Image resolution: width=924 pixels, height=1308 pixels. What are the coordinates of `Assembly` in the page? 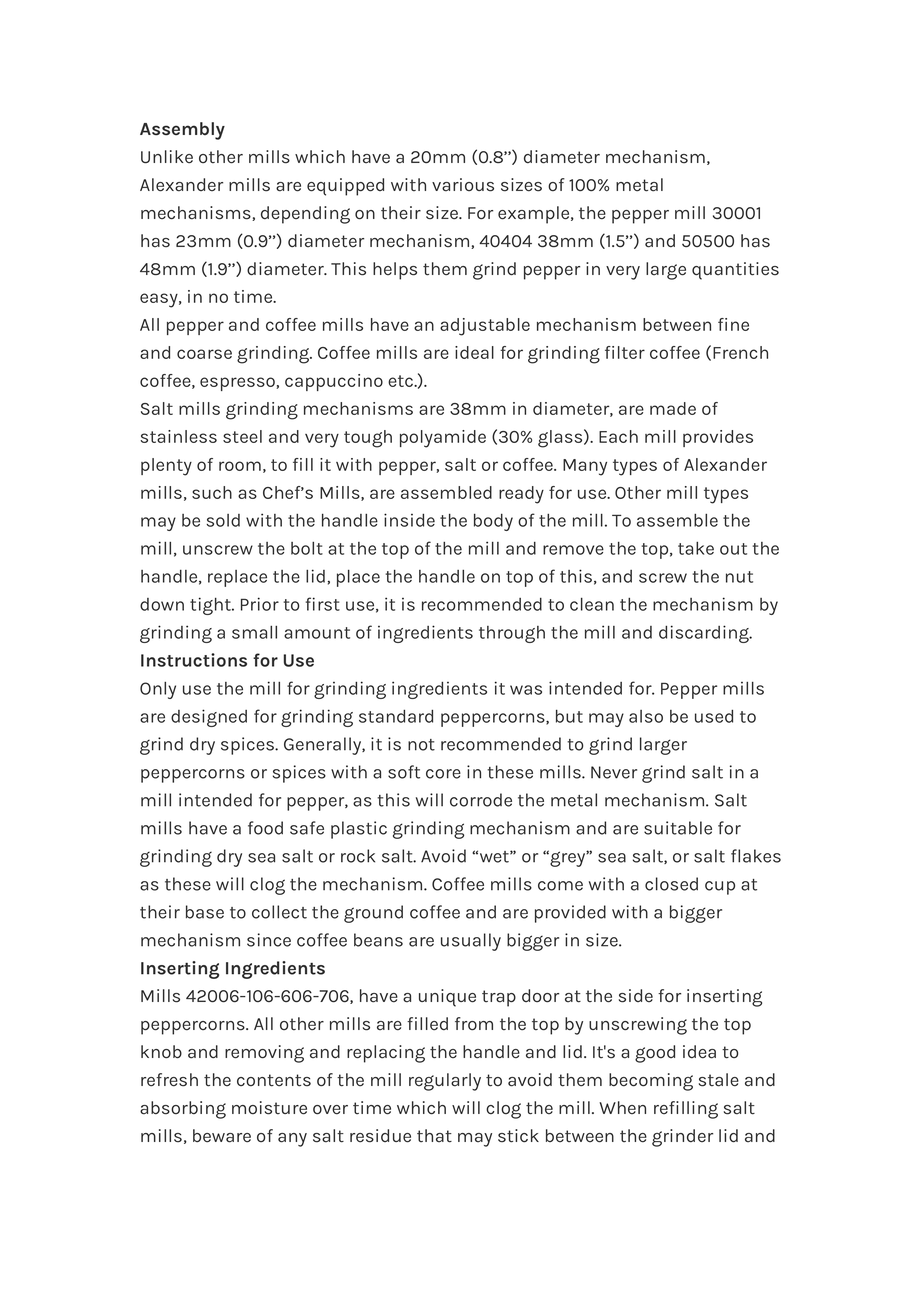 It's located at (182, 131).
